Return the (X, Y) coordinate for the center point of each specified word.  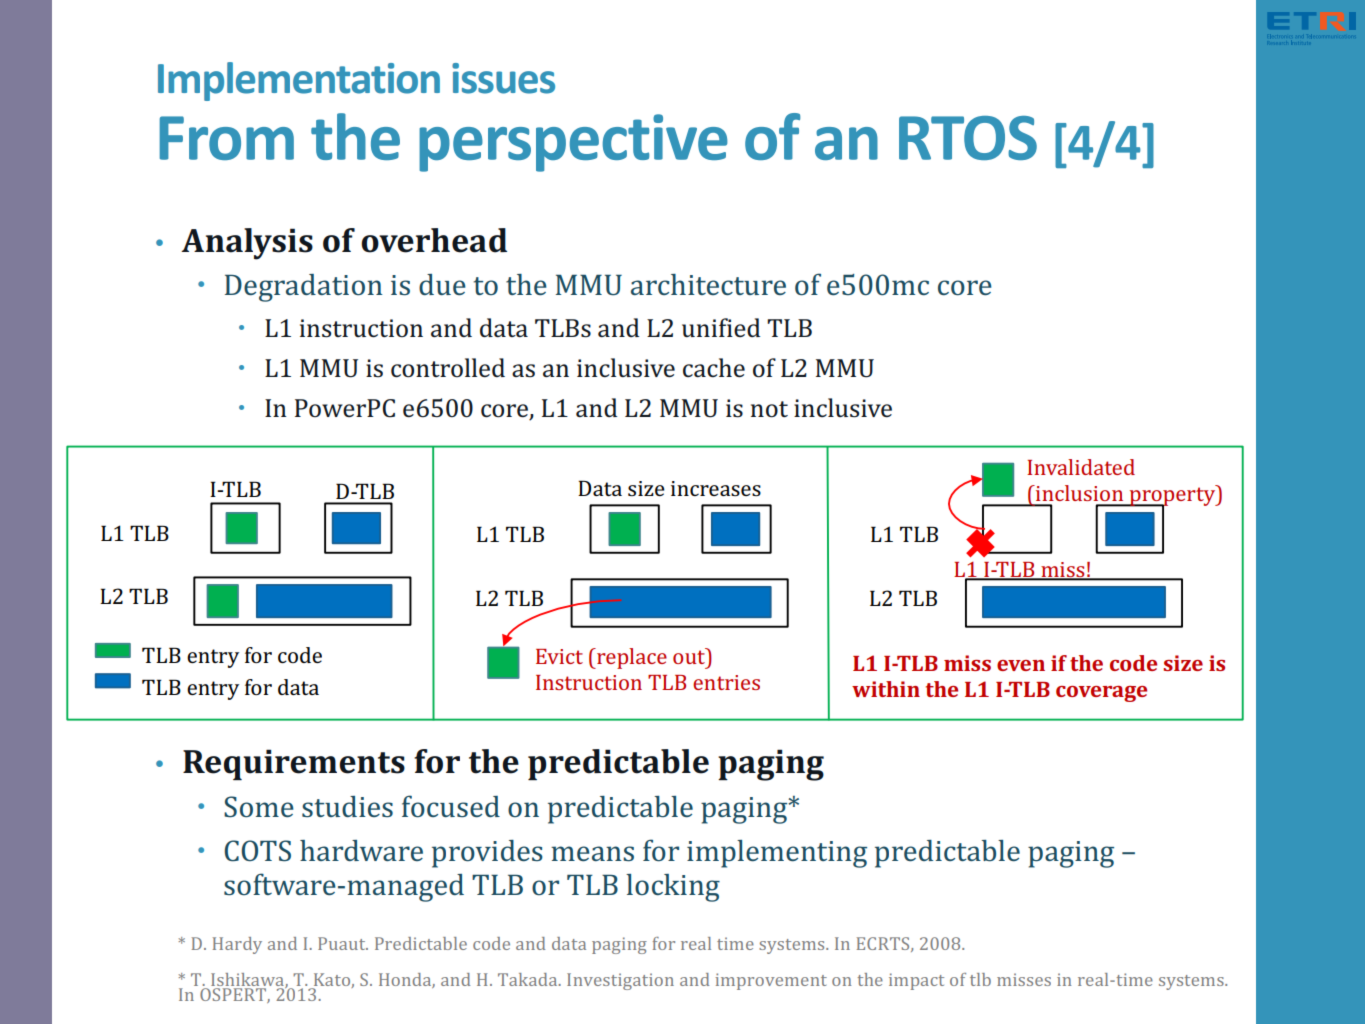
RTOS (968, 138)
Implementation (299, 81)
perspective (573, 143)
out (690, 656)
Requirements (294, 764)
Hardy (237, 945)
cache (714, 368)
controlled (448, 368)
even (1021, 665)
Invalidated (1081, 467)
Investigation (620, 981)
